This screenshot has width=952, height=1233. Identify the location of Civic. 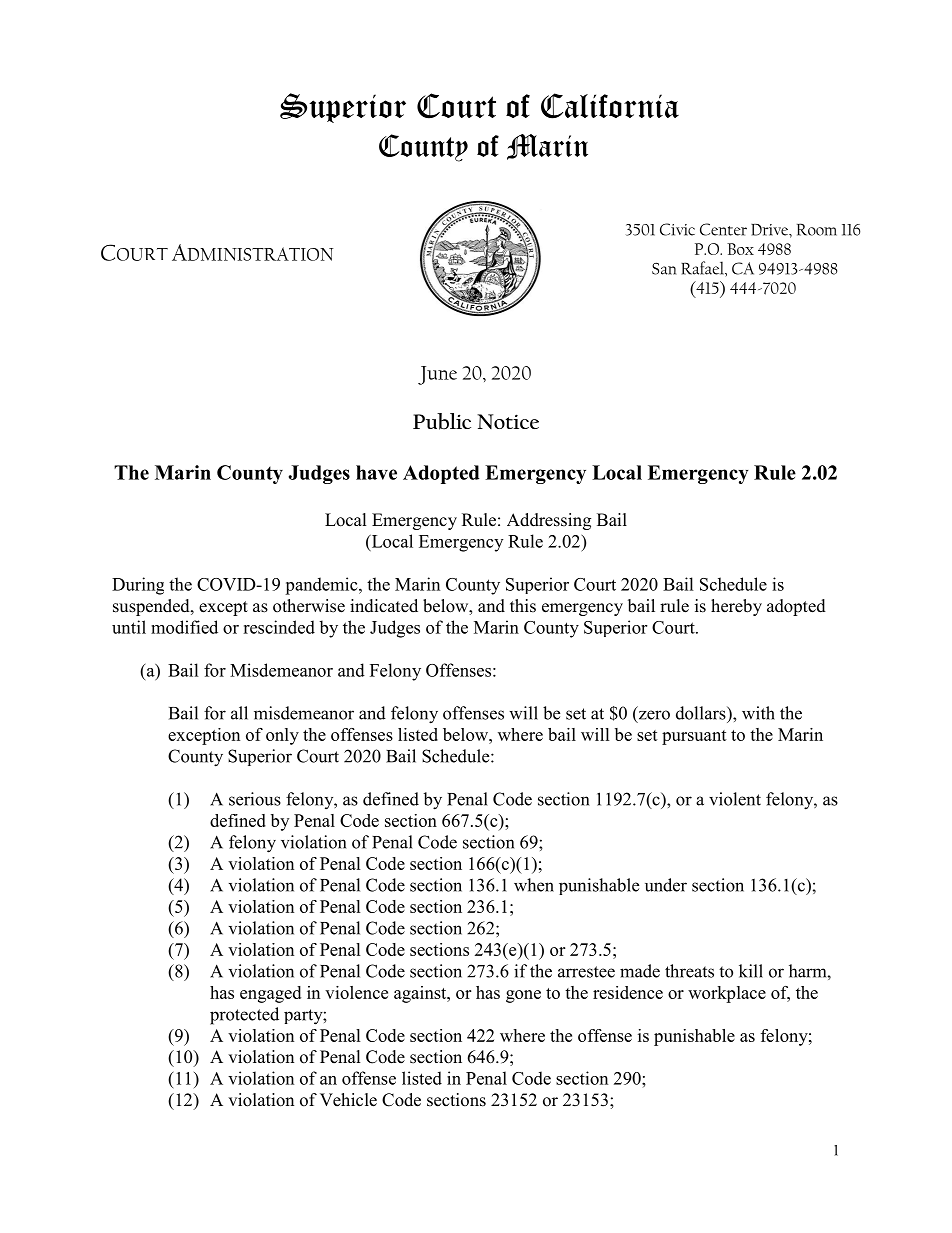
(677, 229).
